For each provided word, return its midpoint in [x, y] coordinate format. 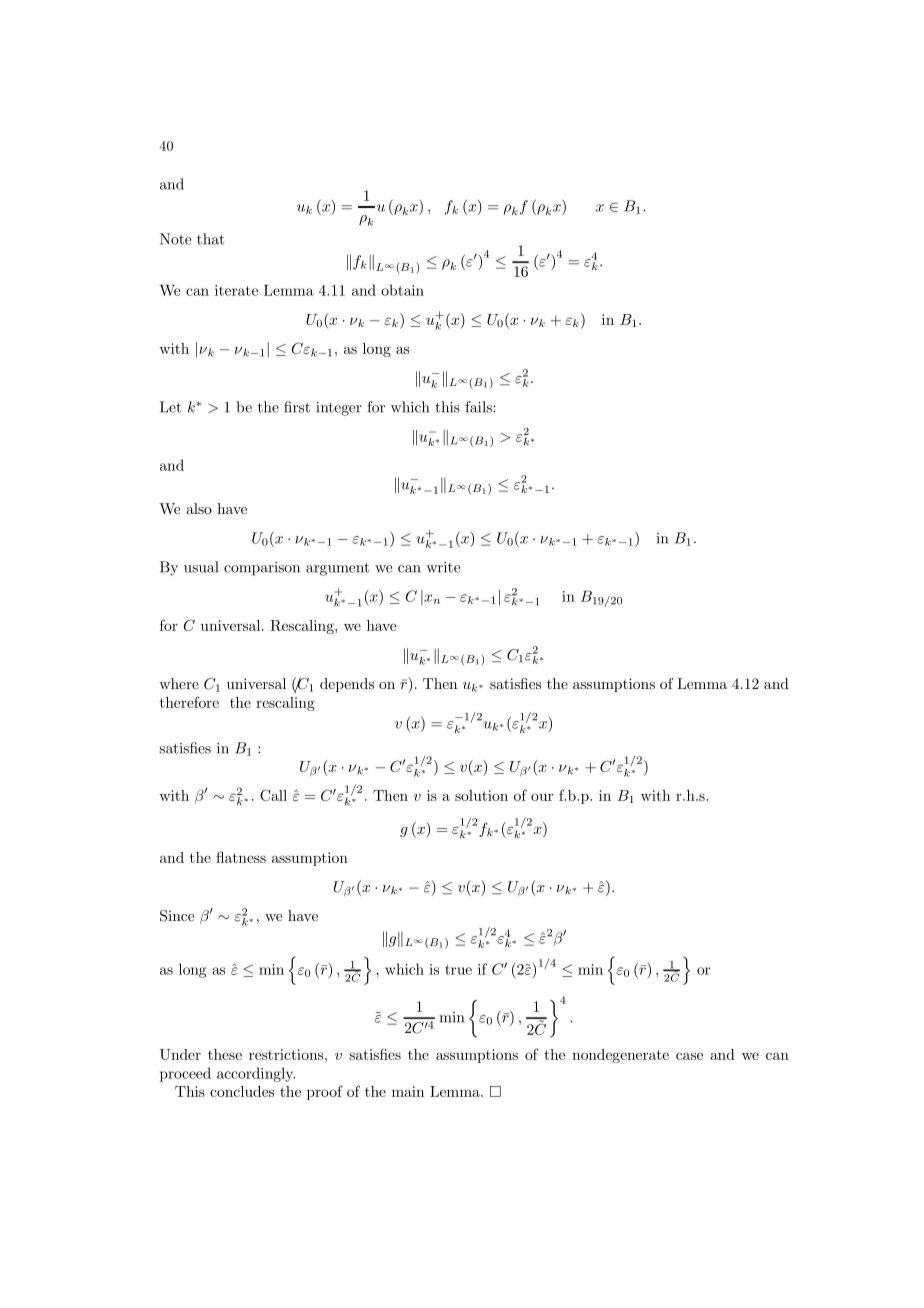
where [179, 683]
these [225, 1054]
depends [347, 685]
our [542, 797]
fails [479, 407]
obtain [402, 290]
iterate [236, 290]
